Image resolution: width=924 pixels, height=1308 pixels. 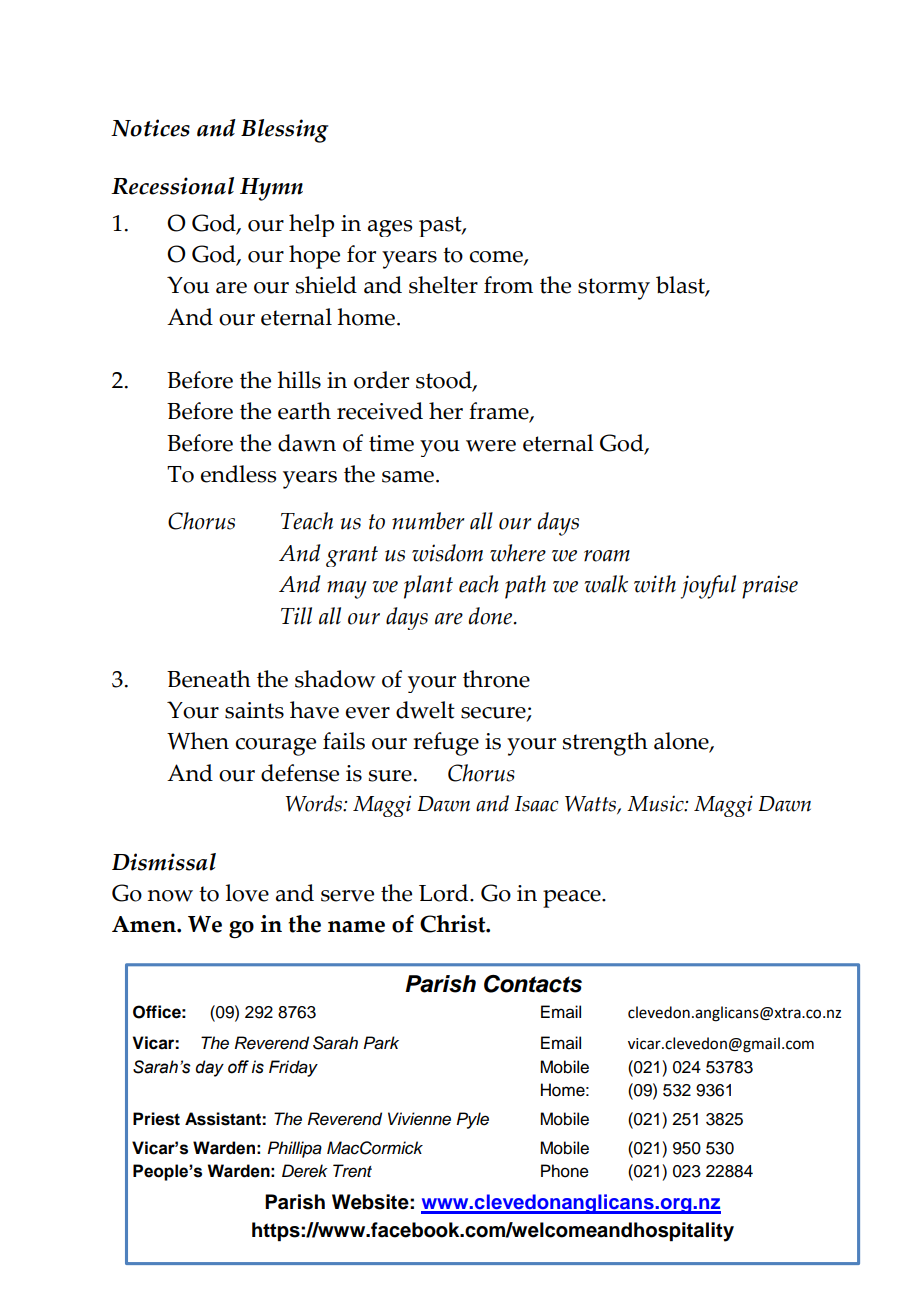 What do you see at coordinates (708, 587) in the screenshot?
I see `joyful` at bounding box center [708, 587].
